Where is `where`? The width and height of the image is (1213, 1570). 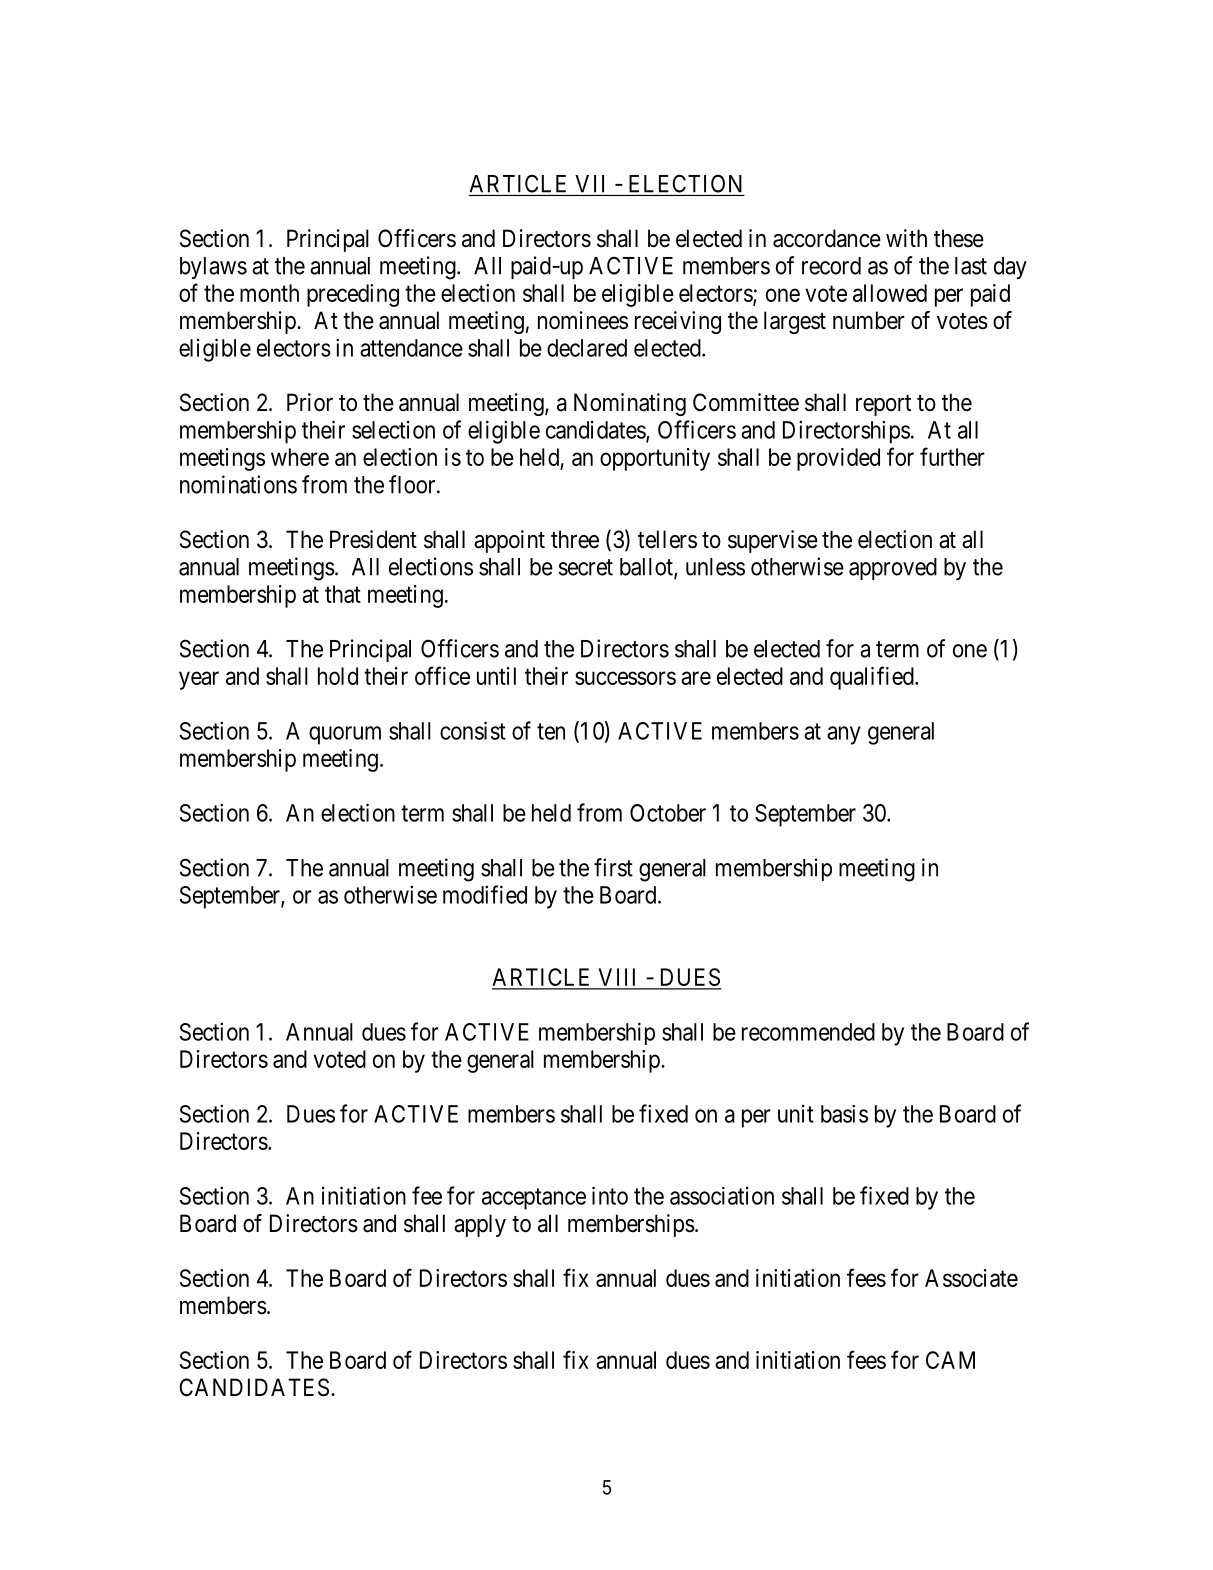
where is located at coordinates (300, 457).
